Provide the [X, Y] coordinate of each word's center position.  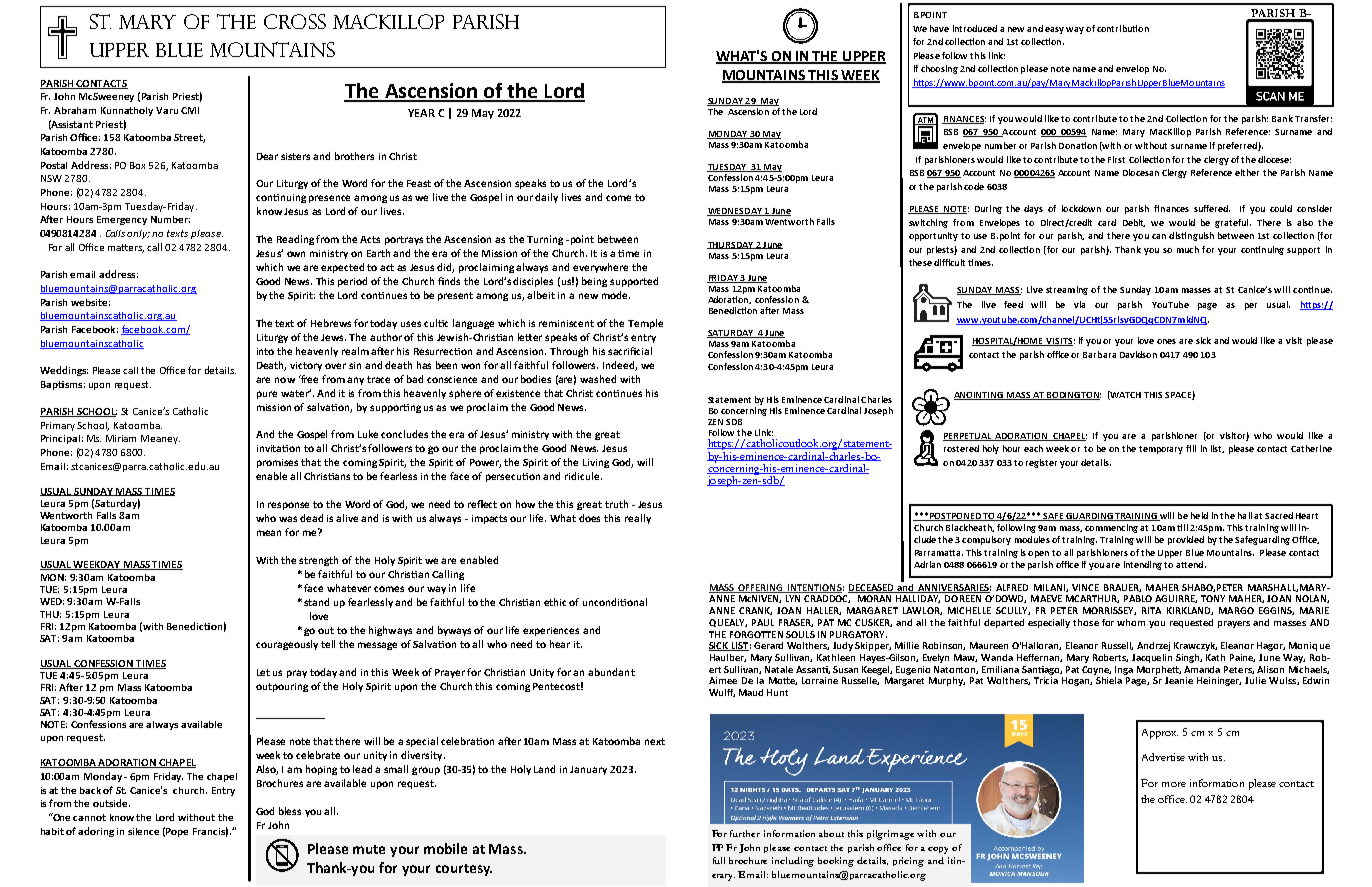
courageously [287, 645]
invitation [278, 448]
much [1188, 249]
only [138, 234]
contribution [1123, 28]
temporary [1161, 450]
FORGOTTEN [756, 634]
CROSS [295, 21]
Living [596, 463]
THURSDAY [731, 245]
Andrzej [1153, 646]
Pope [177, 832]
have [939, 28]
